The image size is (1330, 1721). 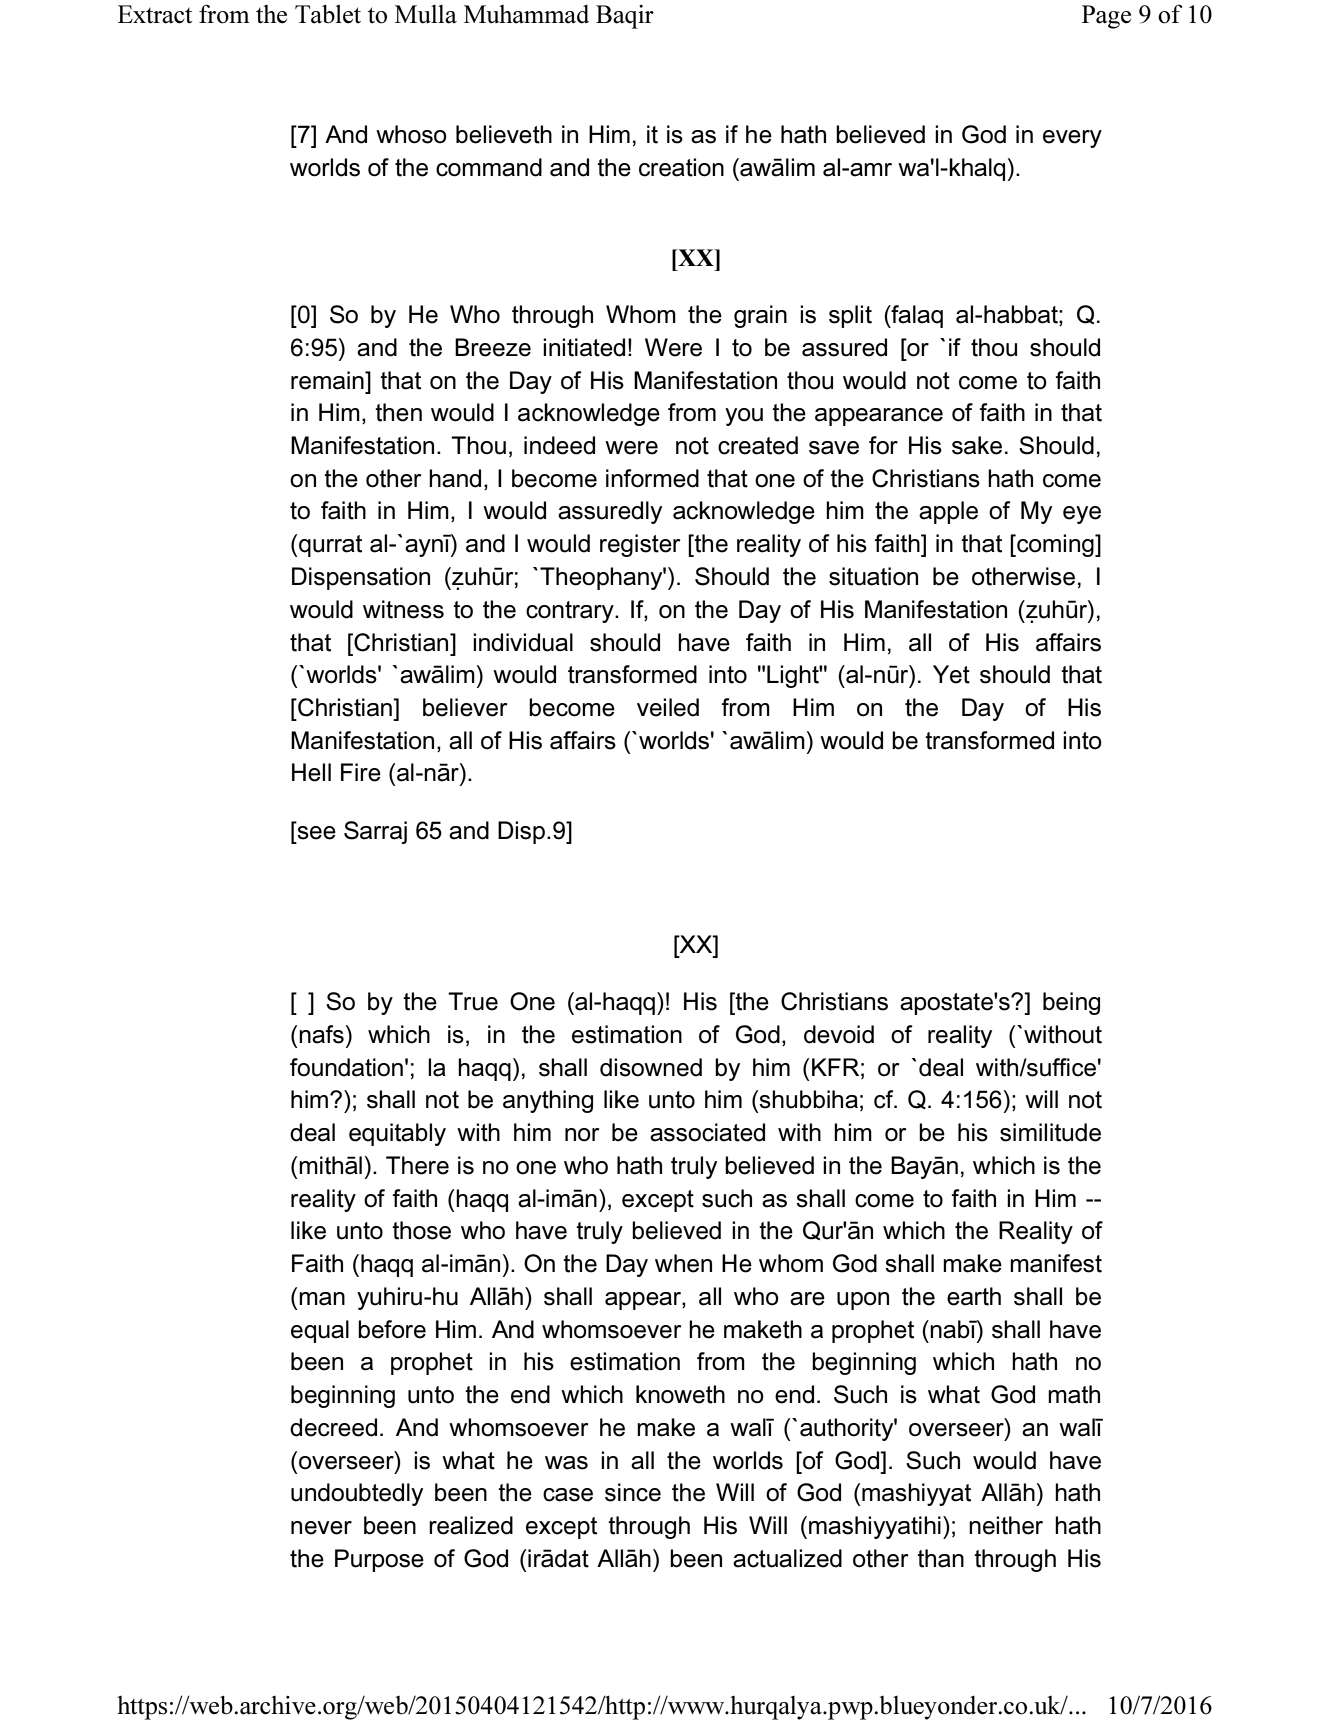 I want to click on foundation, so click(x=346, y=1067).
